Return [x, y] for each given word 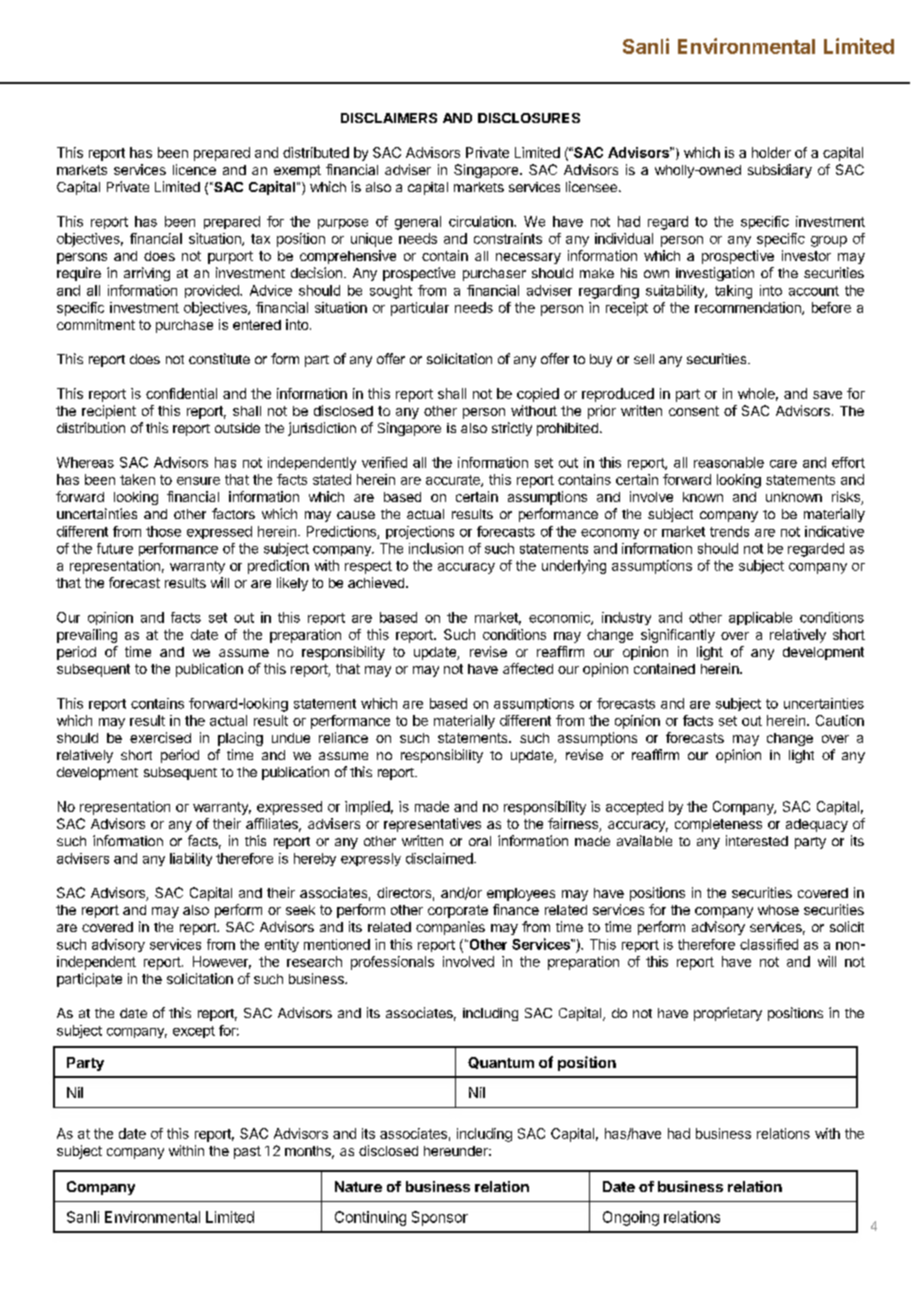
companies [450, 928]
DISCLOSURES [529, 118]
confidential [181, 393]
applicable [760, 618]
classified [769, 944]
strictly [512, 429]
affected [528, 668]
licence [194, 169]
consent [694, 411]
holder [771, 152]
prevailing [87, 636]
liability [191, 859]
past [247, 1152]
